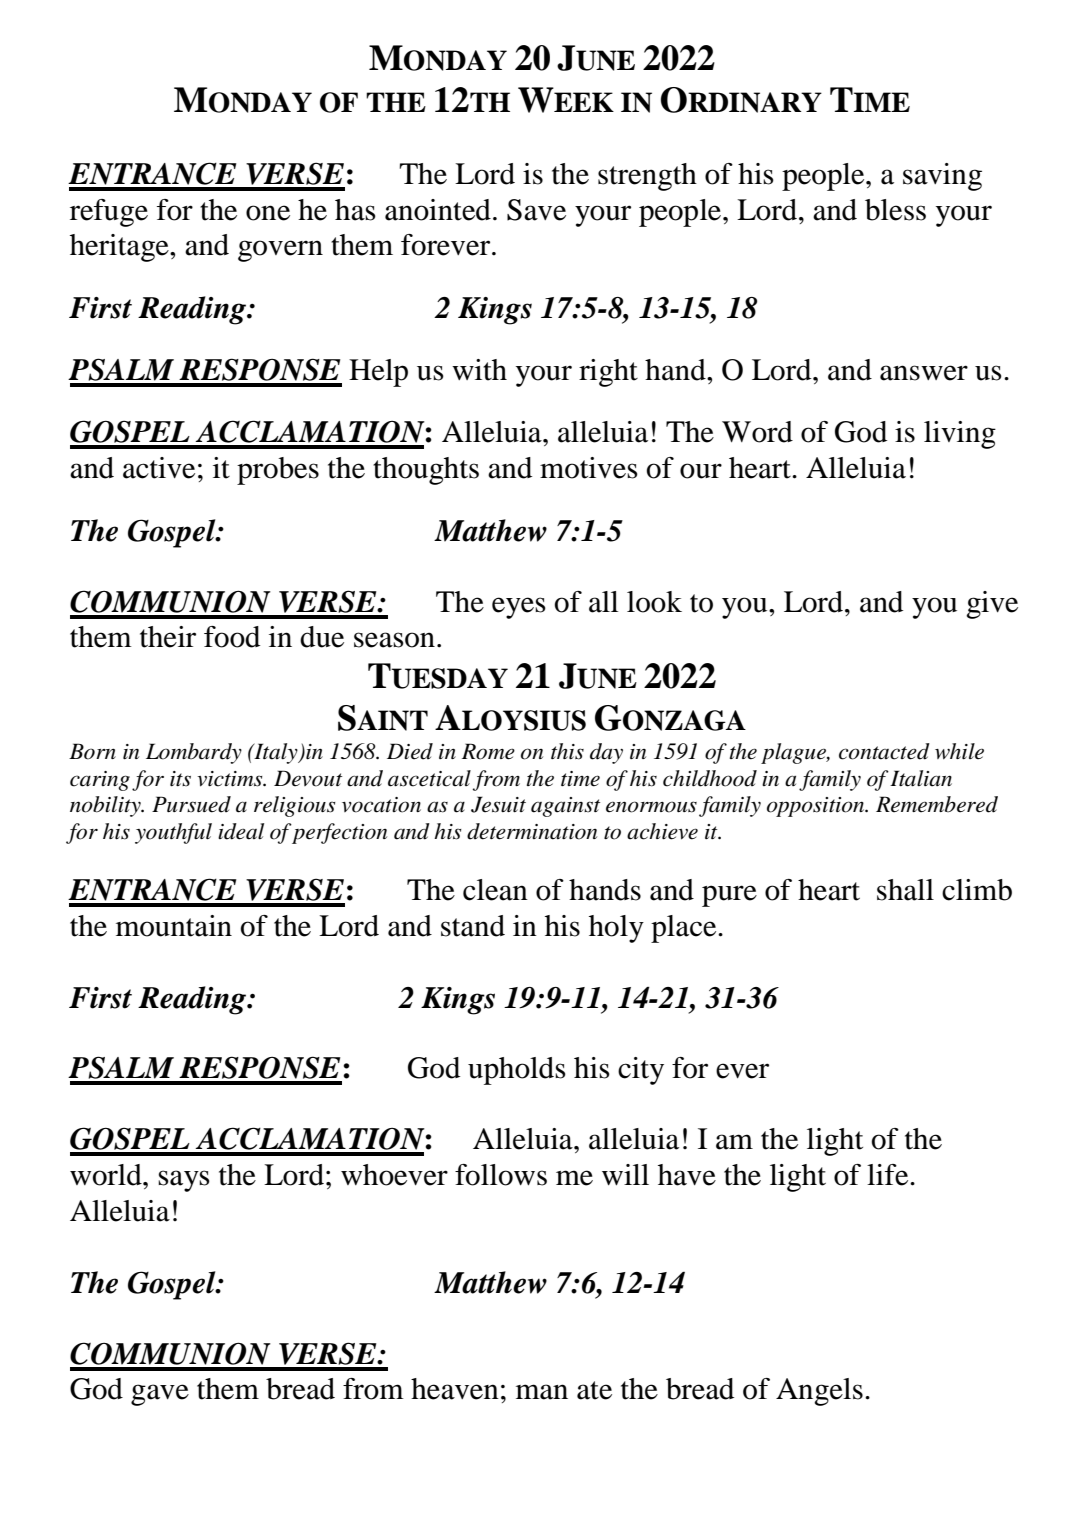 This image has width=1084, height=1538. Describe the element at coordinates (174, 926) in the image. I see `mountain` at that location.
